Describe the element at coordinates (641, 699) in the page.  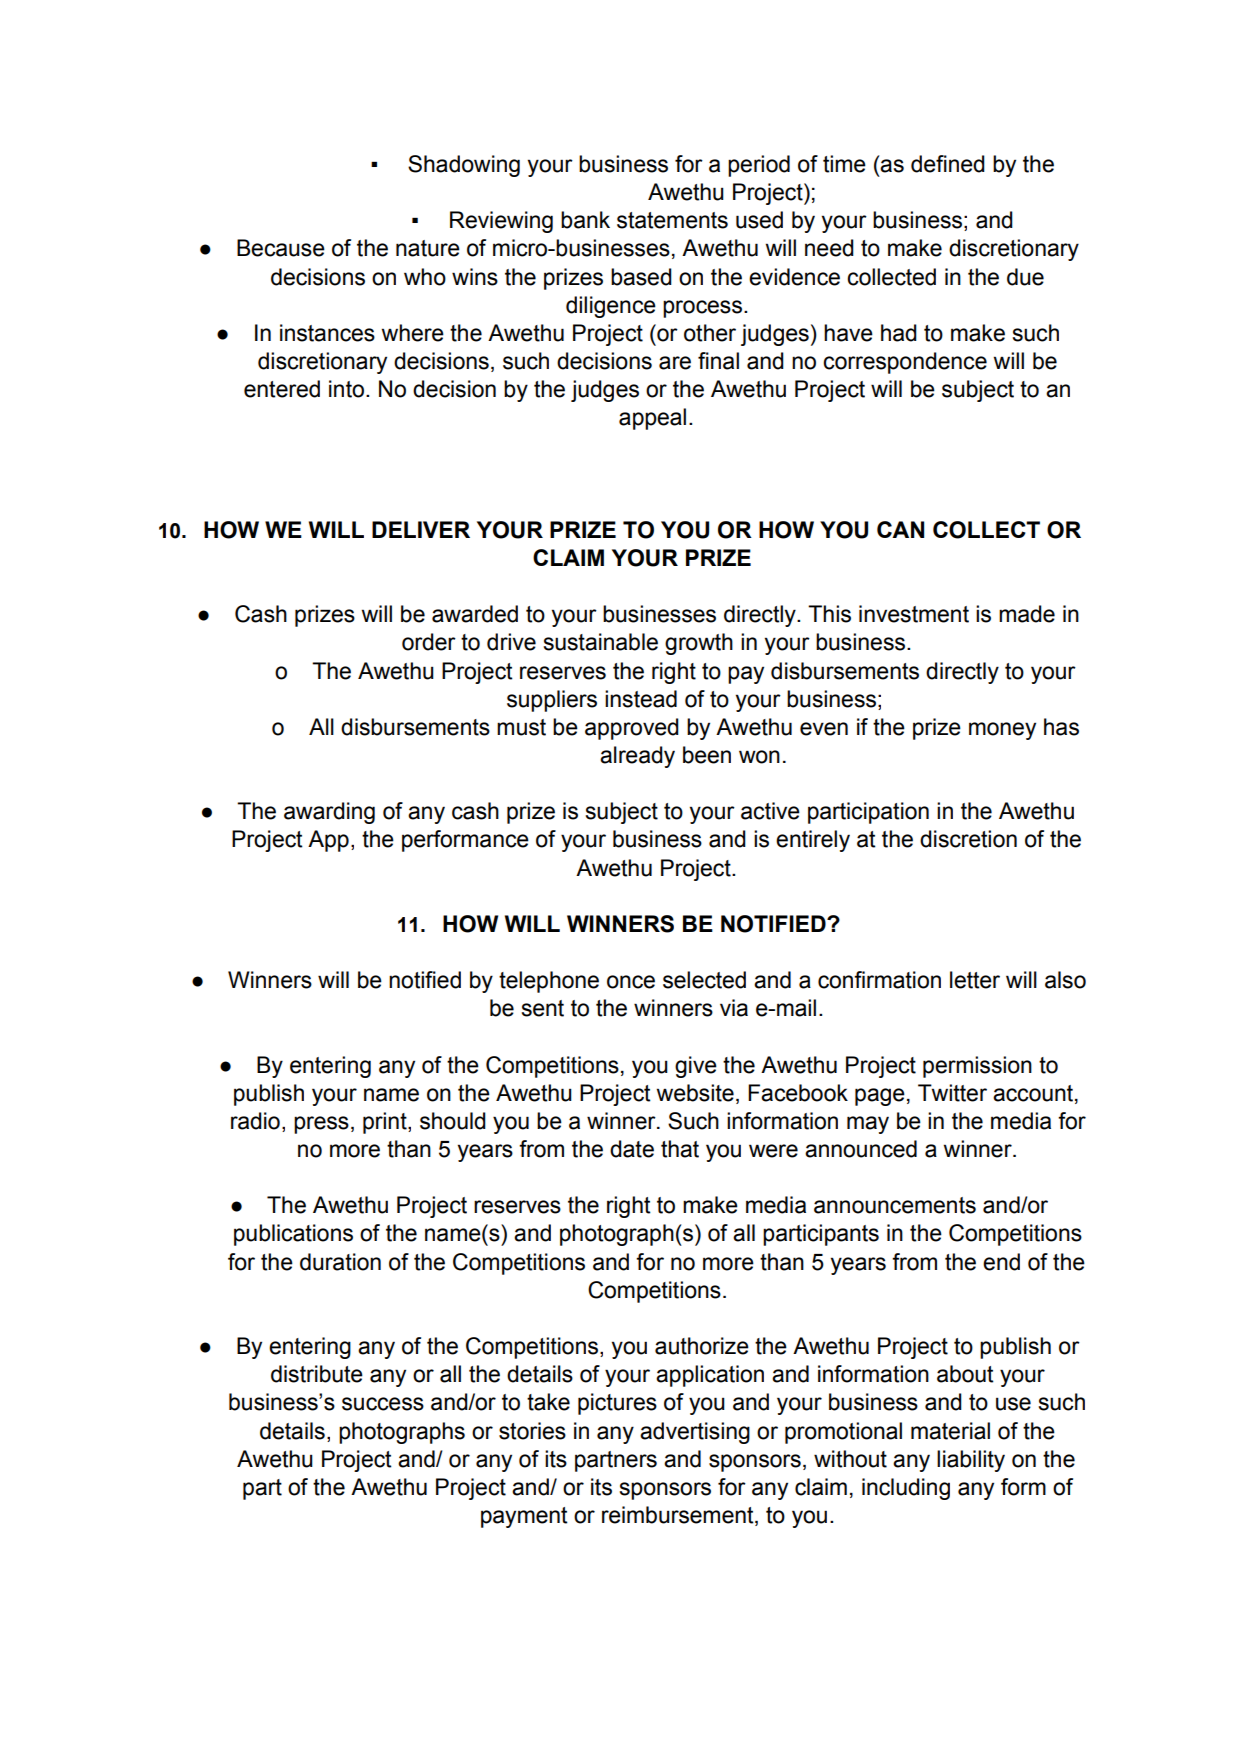
I see `instead` at that location.
